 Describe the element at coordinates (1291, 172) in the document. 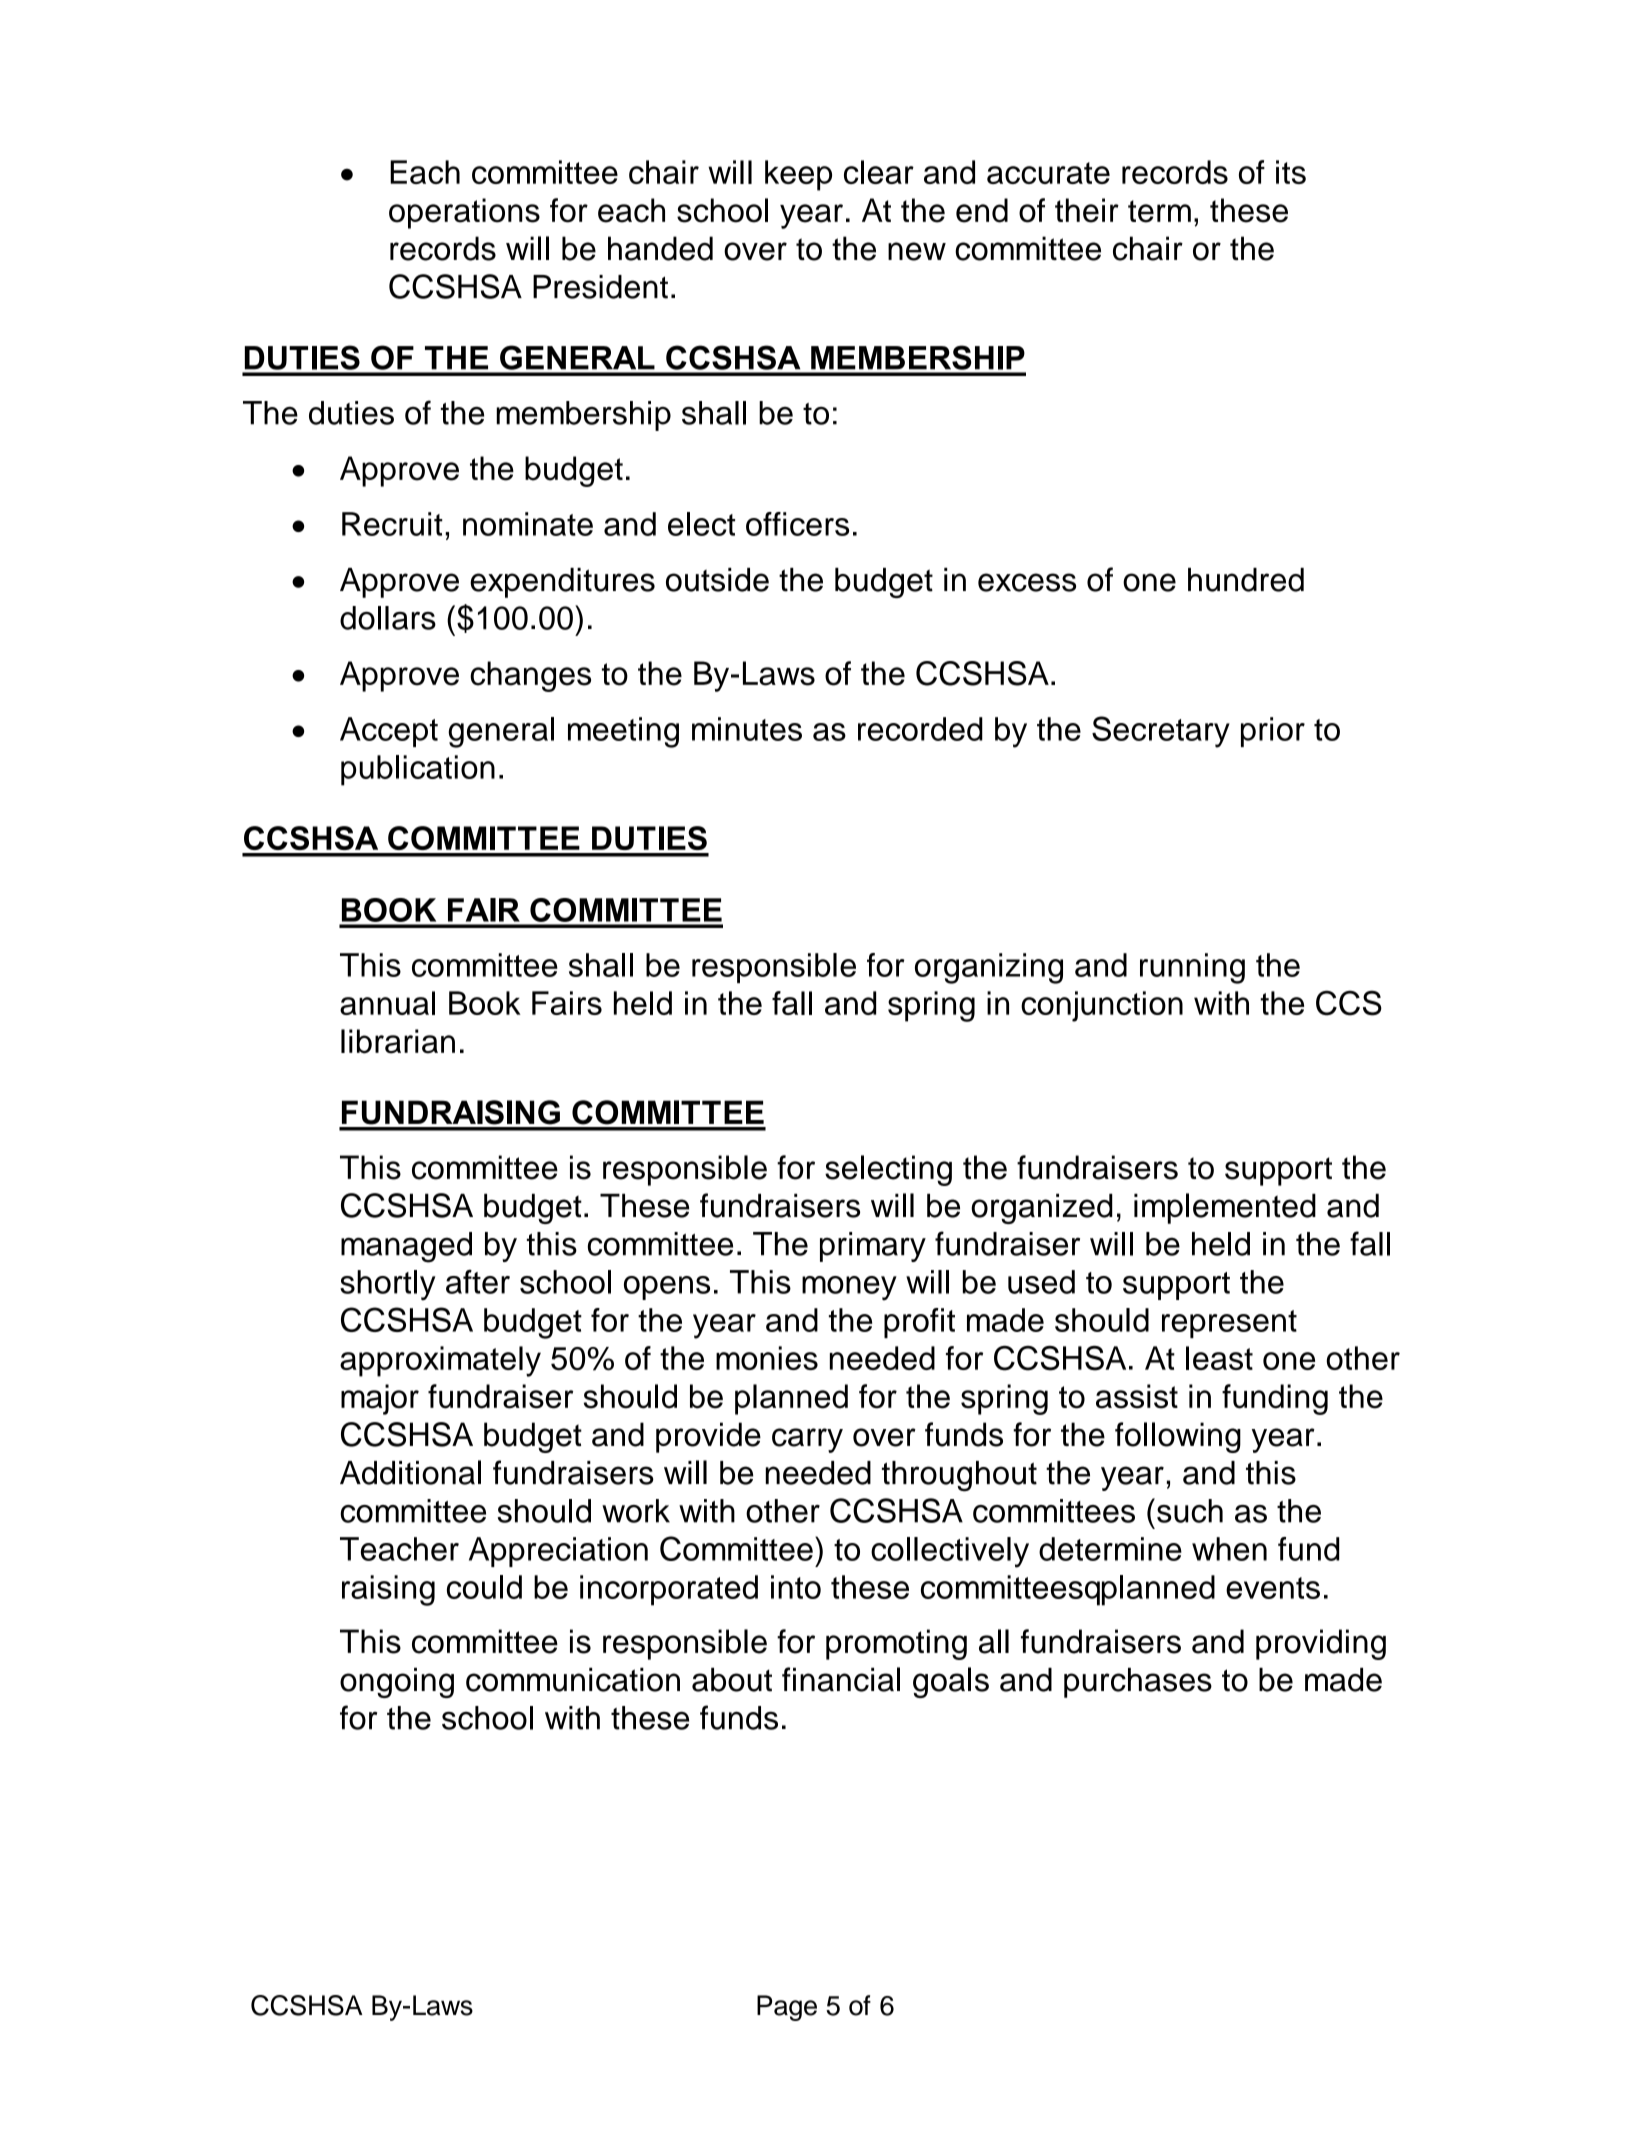

I see `its` at that location.
